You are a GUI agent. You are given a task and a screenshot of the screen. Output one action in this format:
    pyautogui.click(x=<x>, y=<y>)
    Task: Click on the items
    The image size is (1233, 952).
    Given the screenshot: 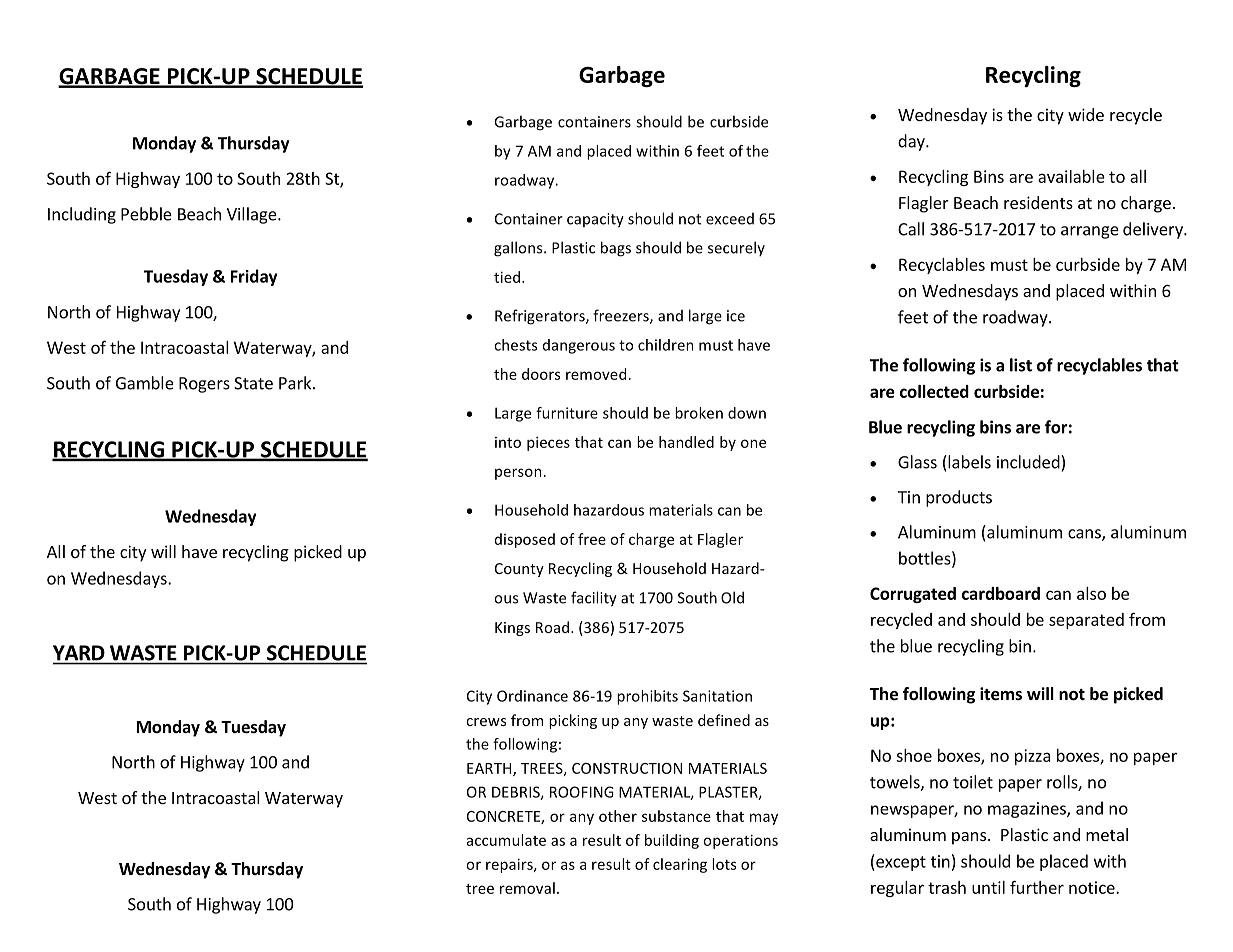 What is the action you would take?
    pyautogui.click(x=1001, y=694)
